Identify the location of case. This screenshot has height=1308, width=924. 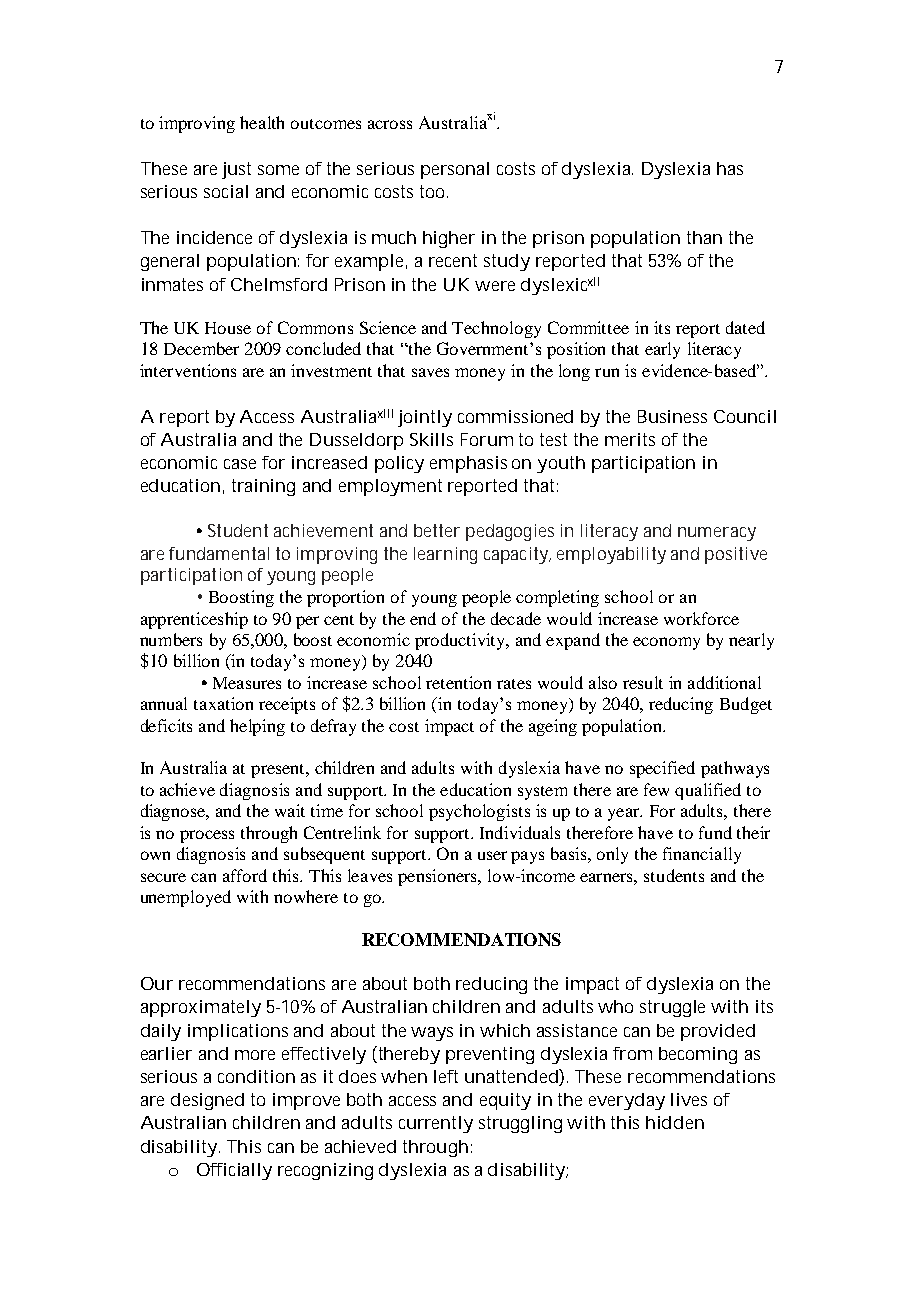
(240, 464).
